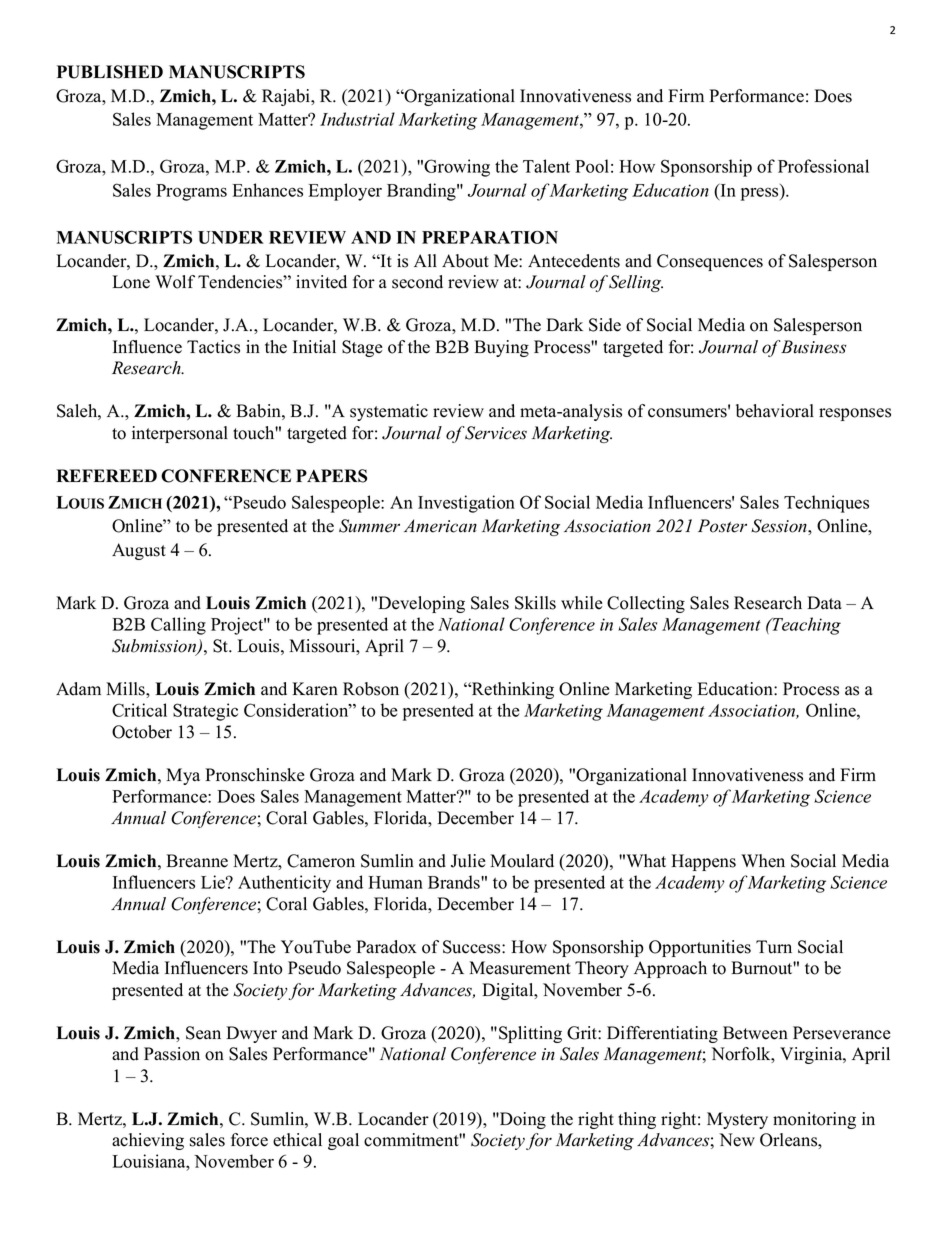 The width and height of the screenshot is (952, 1233). Describe the element at coordinates (148, 1141) in the screenshot. I see `achieving` at that location.
